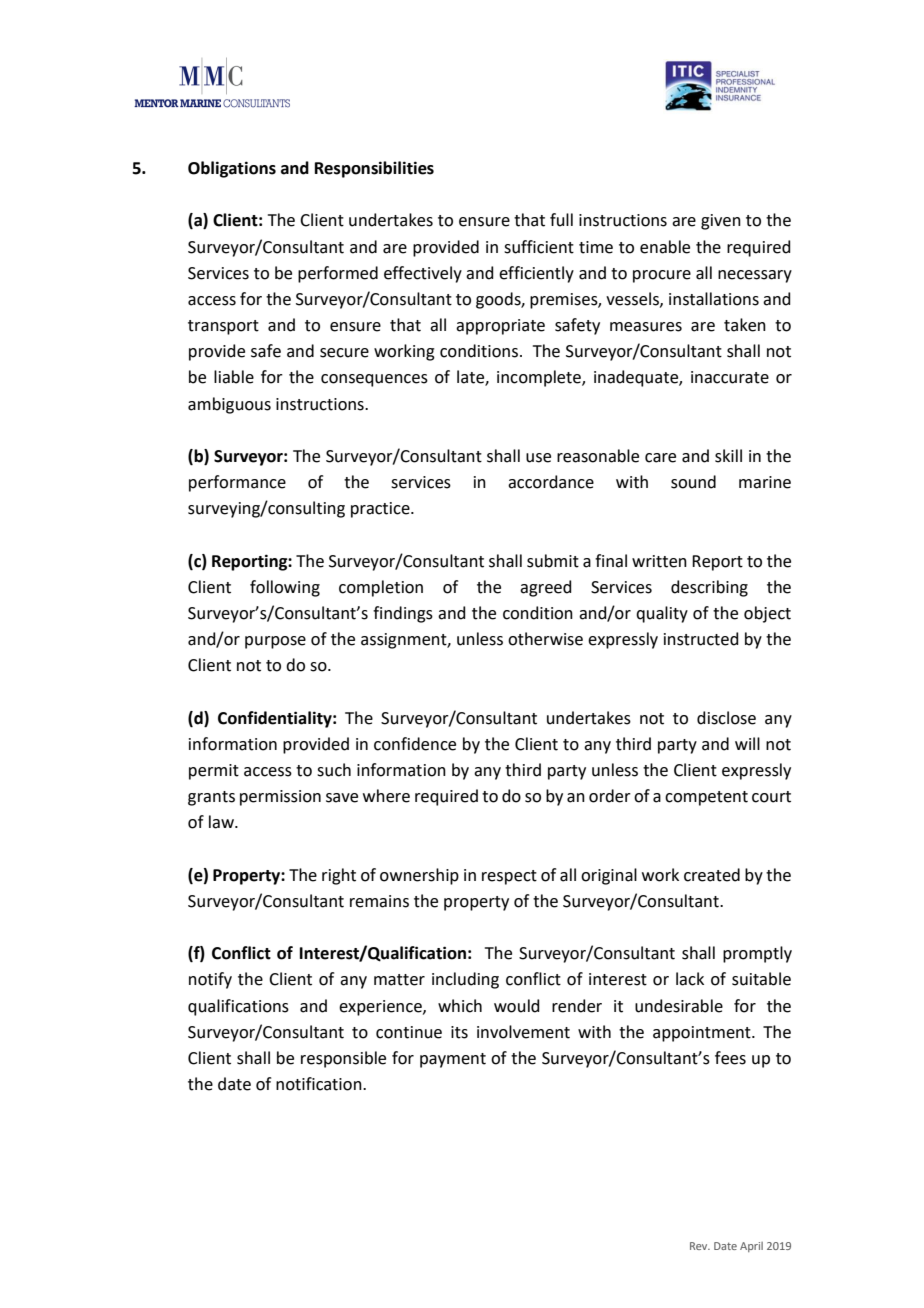  What do you see at coordinates (320, 1084) in the screenshot?
I see `notification` at bounding box center [320, 1084].
